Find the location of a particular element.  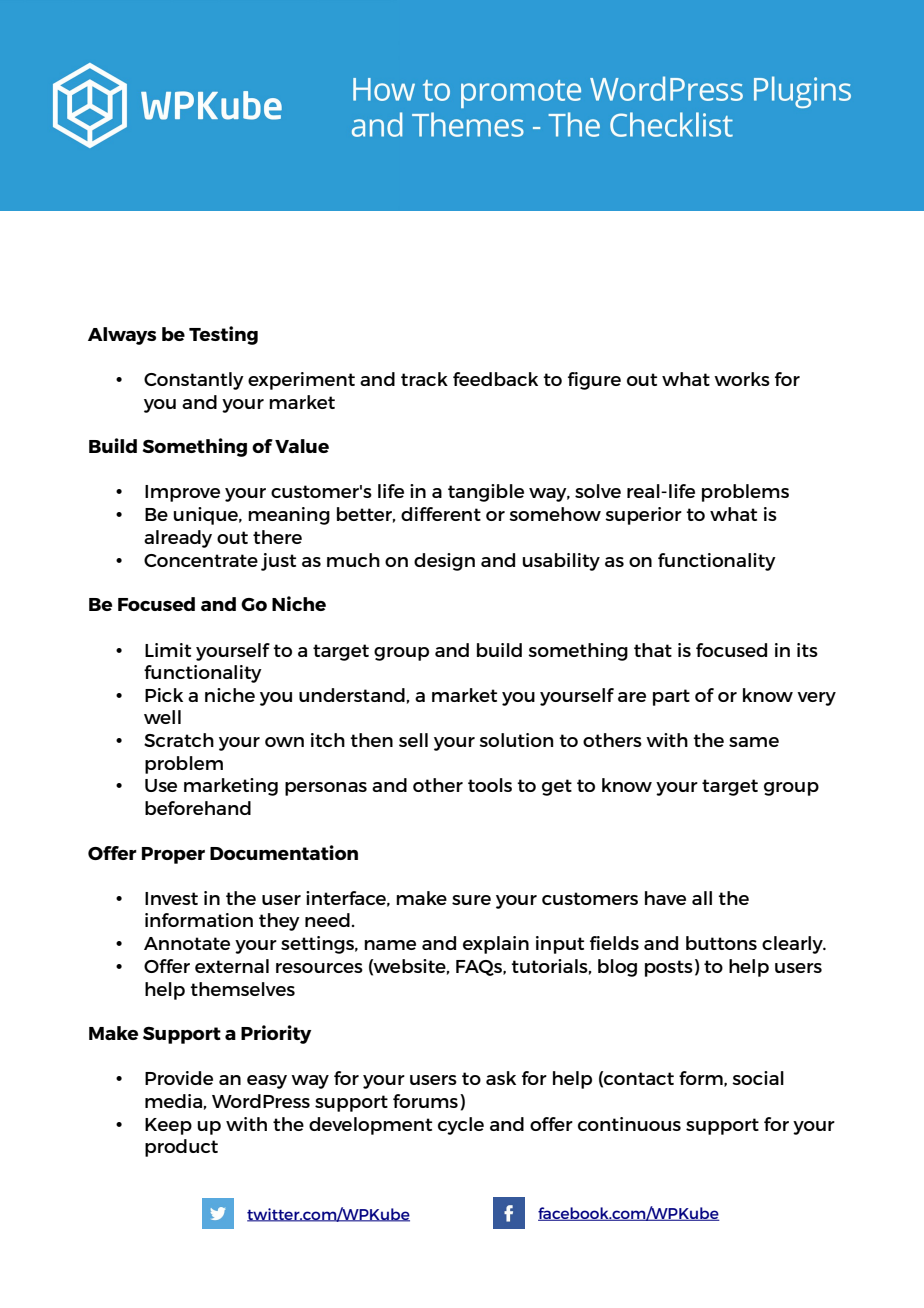

cycle is located at coordinates (461, 1126).
